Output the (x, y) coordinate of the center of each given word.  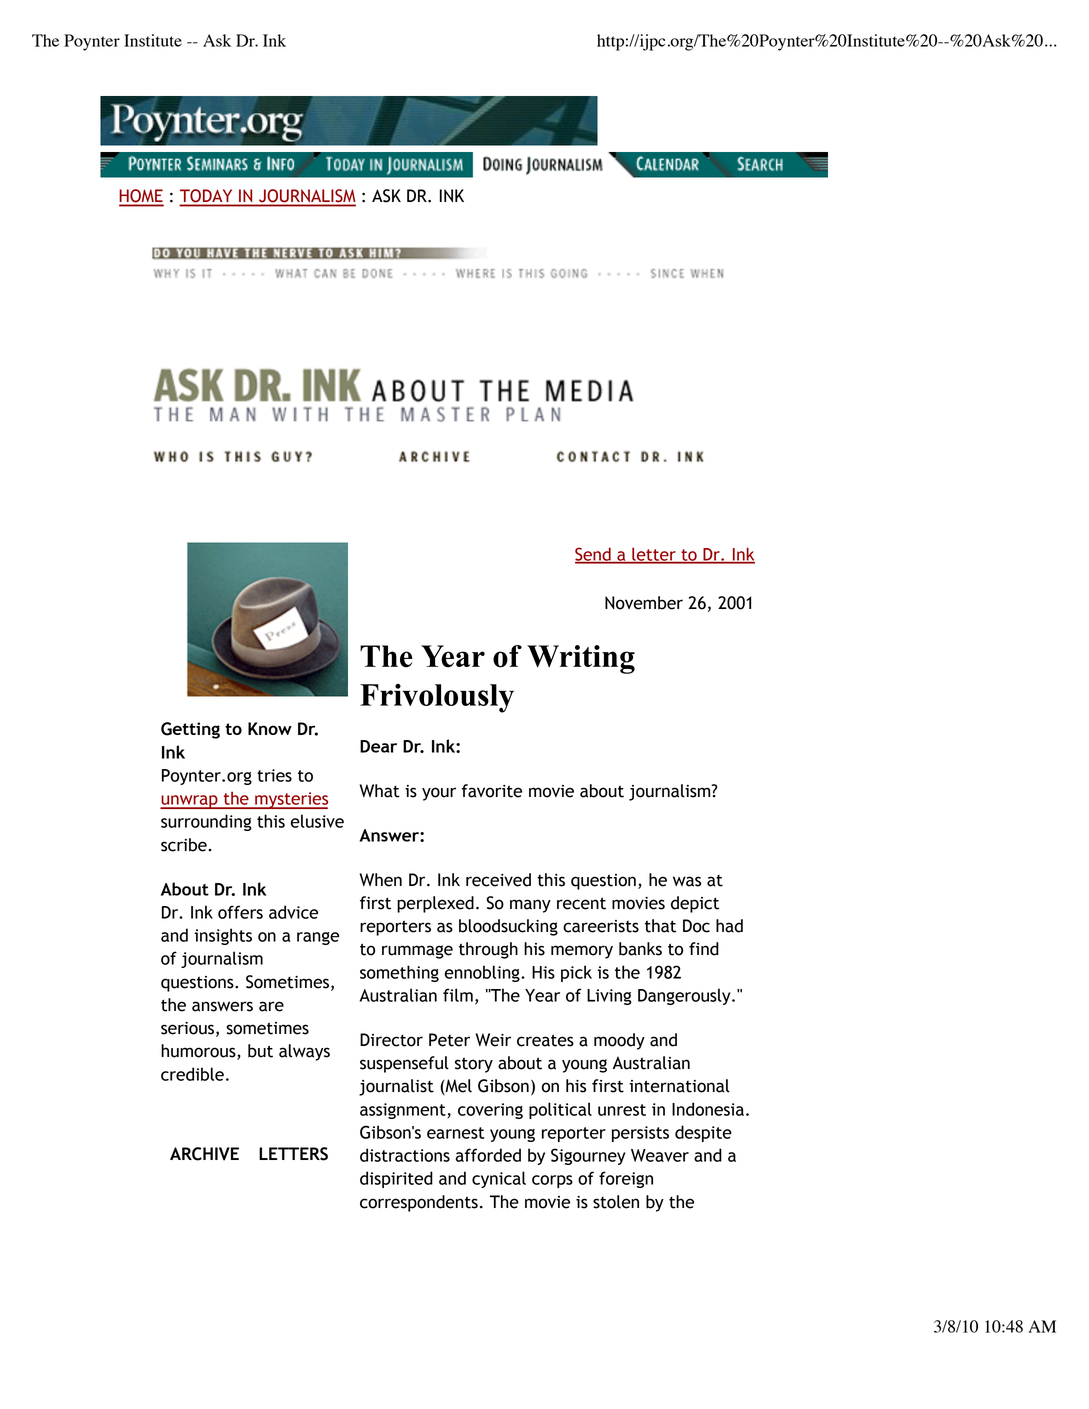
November (644, 603)
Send (594, 555)
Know (270, 728)
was (687, 881)
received (498, 880)
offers (240, 912)
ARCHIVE (204, 1154)
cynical (499, 1179)
